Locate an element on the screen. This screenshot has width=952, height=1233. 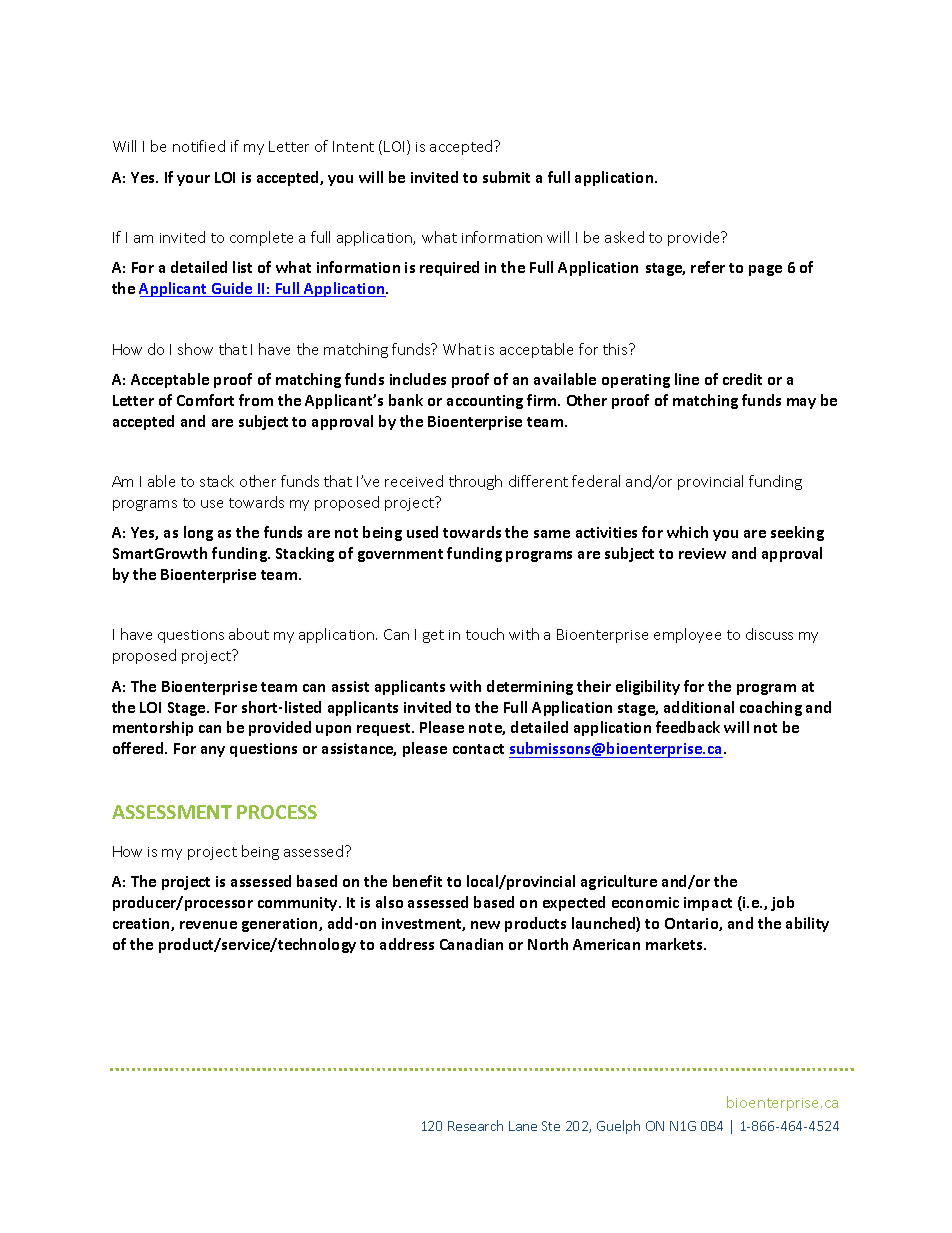
Comfort is located at coordinates (205, 400).
